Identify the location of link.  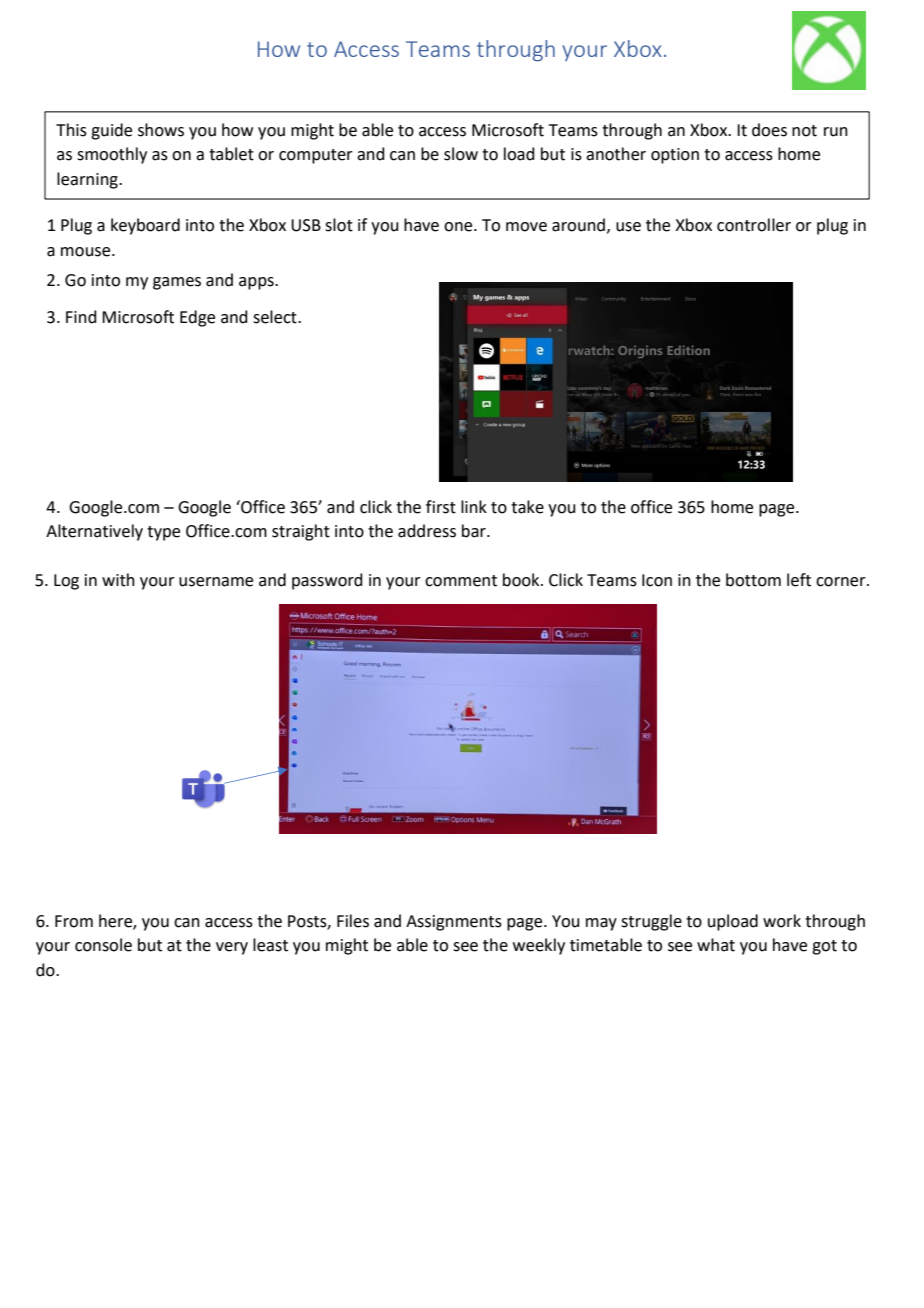
(474, 506).
